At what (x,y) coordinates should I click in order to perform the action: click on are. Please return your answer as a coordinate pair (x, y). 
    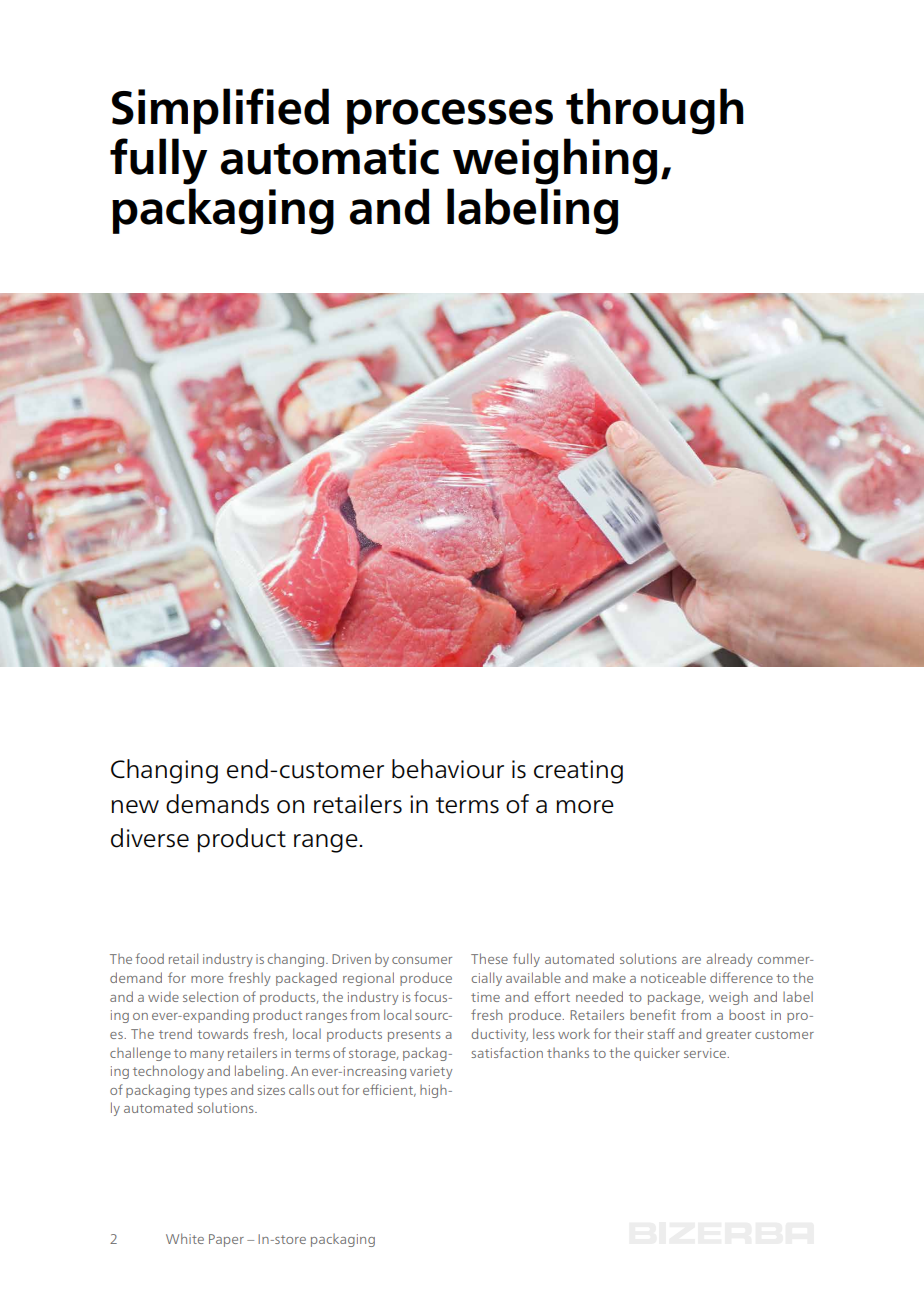
    Looking at the image, I should click on (691, 960).
